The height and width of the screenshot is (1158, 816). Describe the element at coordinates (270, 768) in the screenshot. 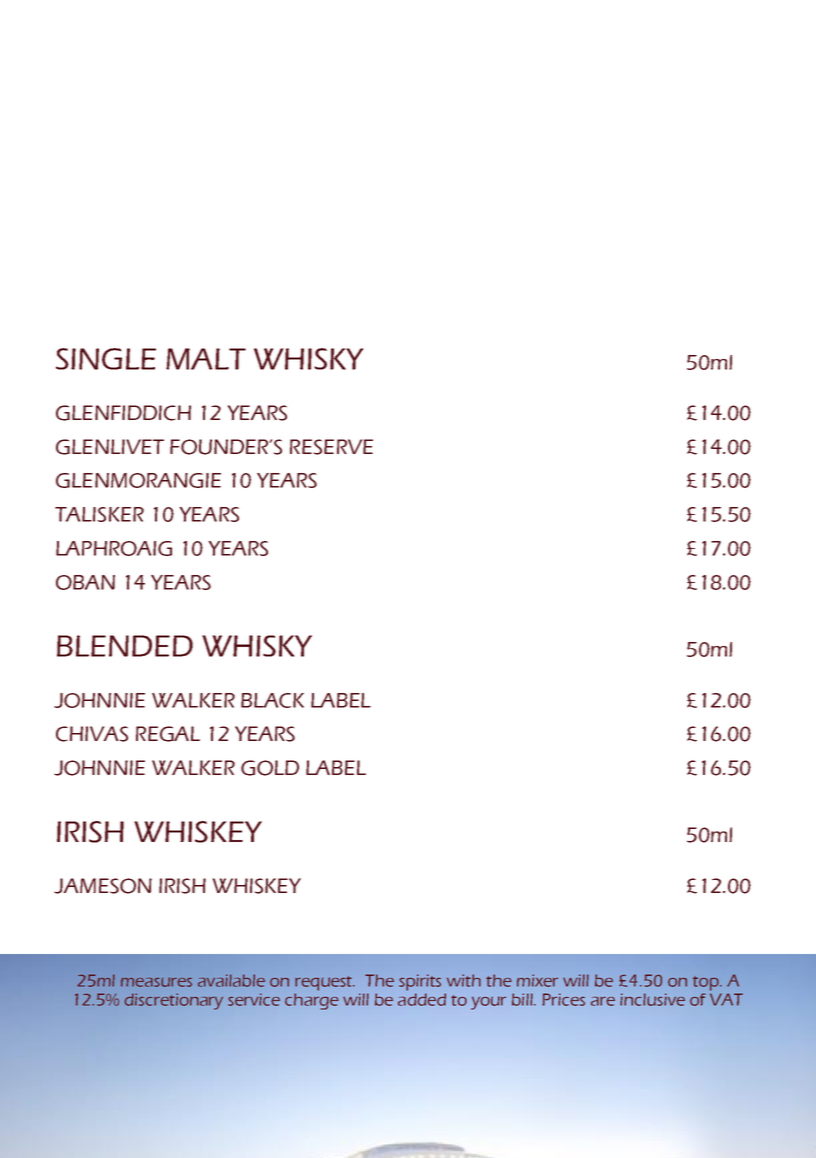

I see `GOLD` at that location.
